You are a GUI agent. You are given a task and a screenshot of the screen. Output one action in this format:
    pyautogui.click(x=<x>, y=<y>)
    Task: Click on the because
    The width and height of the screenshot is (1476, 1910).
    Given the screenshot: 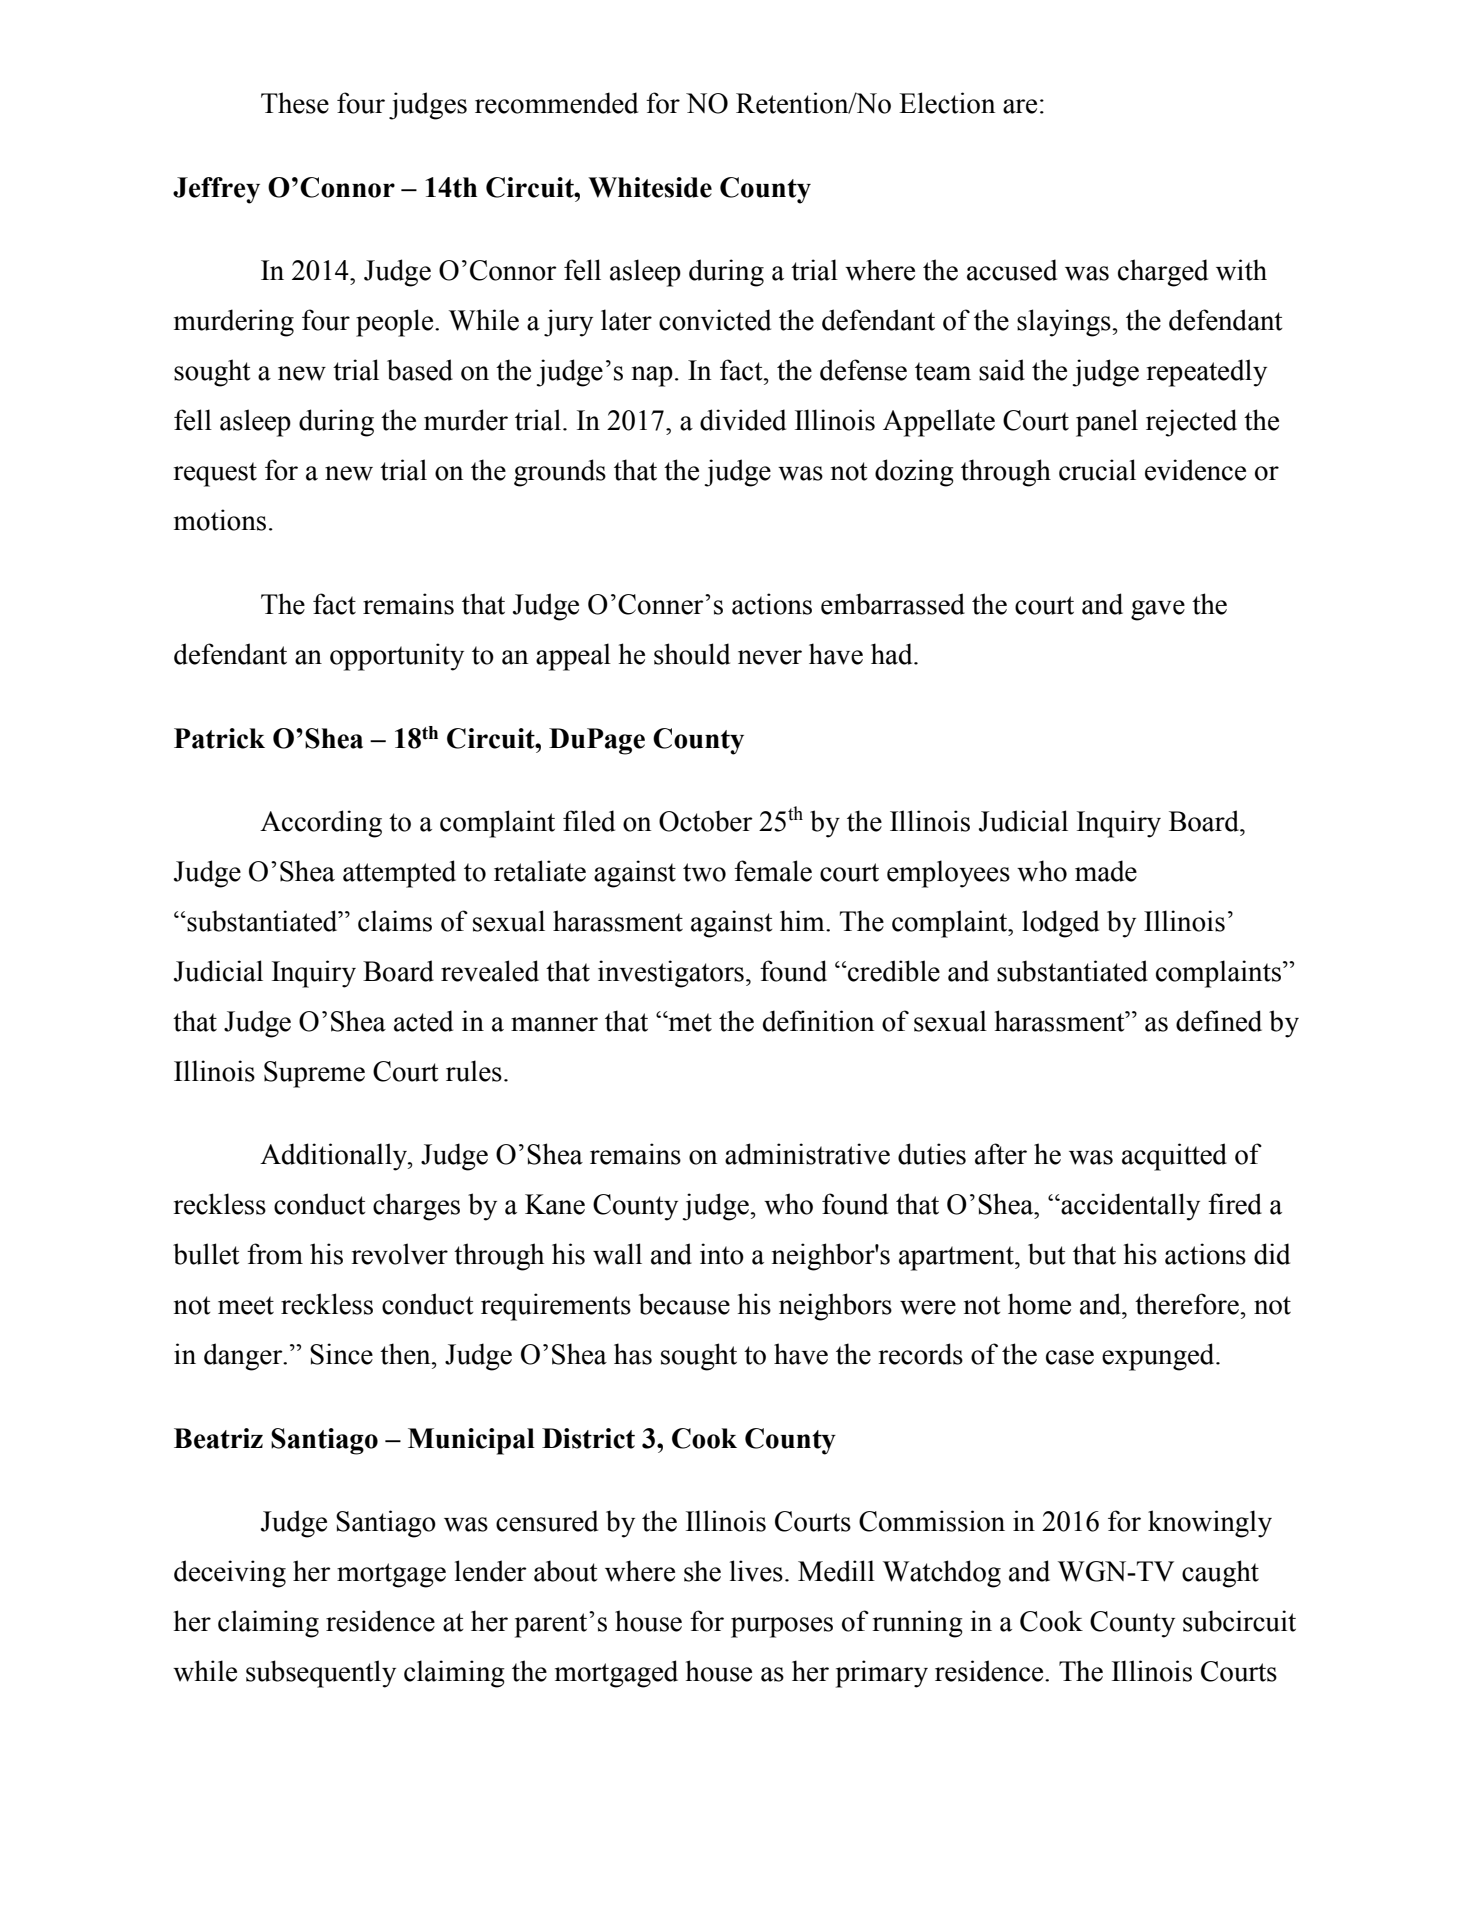 What is the action you would take?
    pyautogui.click(x=684, y=1304)
